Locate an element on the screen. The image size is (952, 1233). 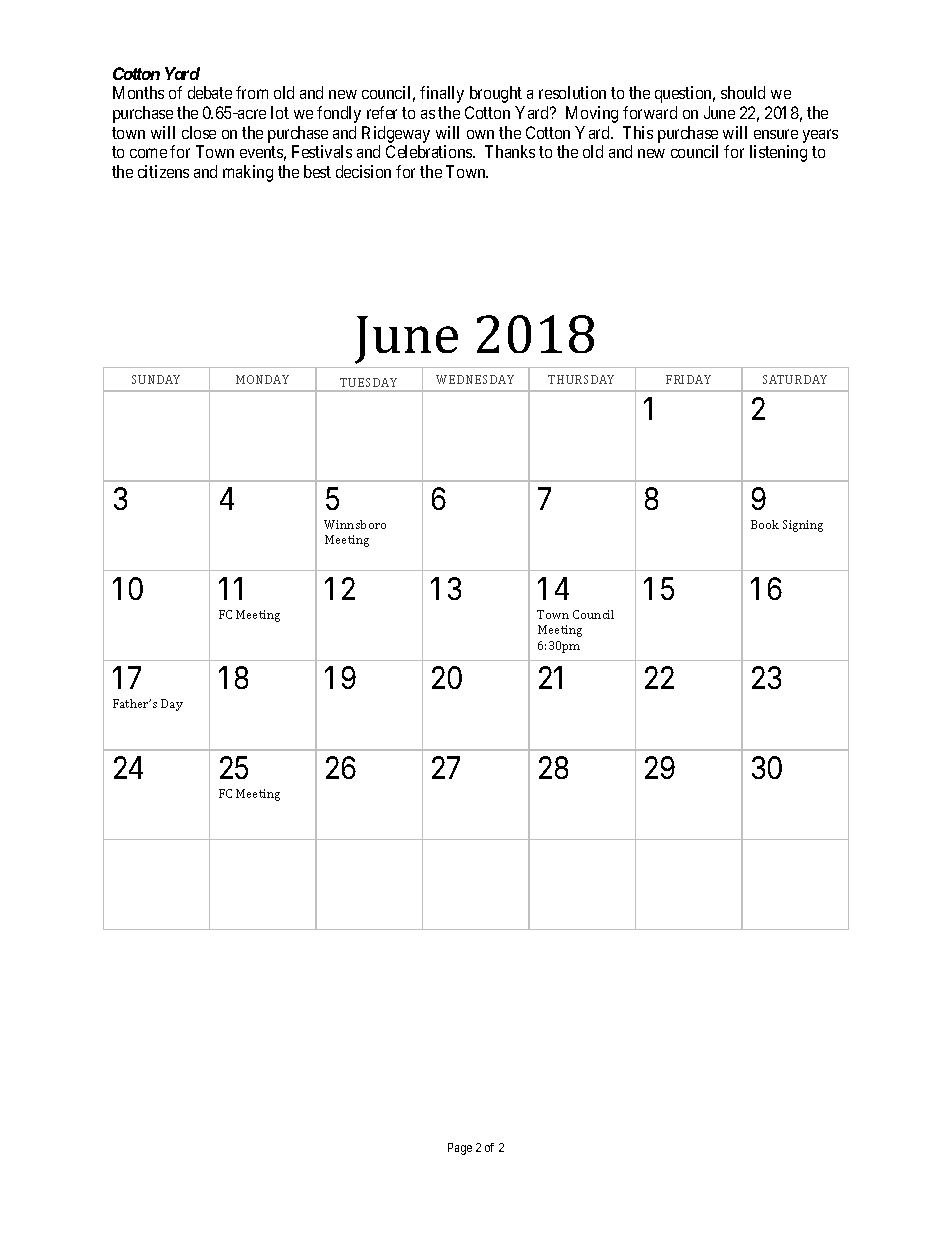
Signing is located at coordinates (803, 526).
